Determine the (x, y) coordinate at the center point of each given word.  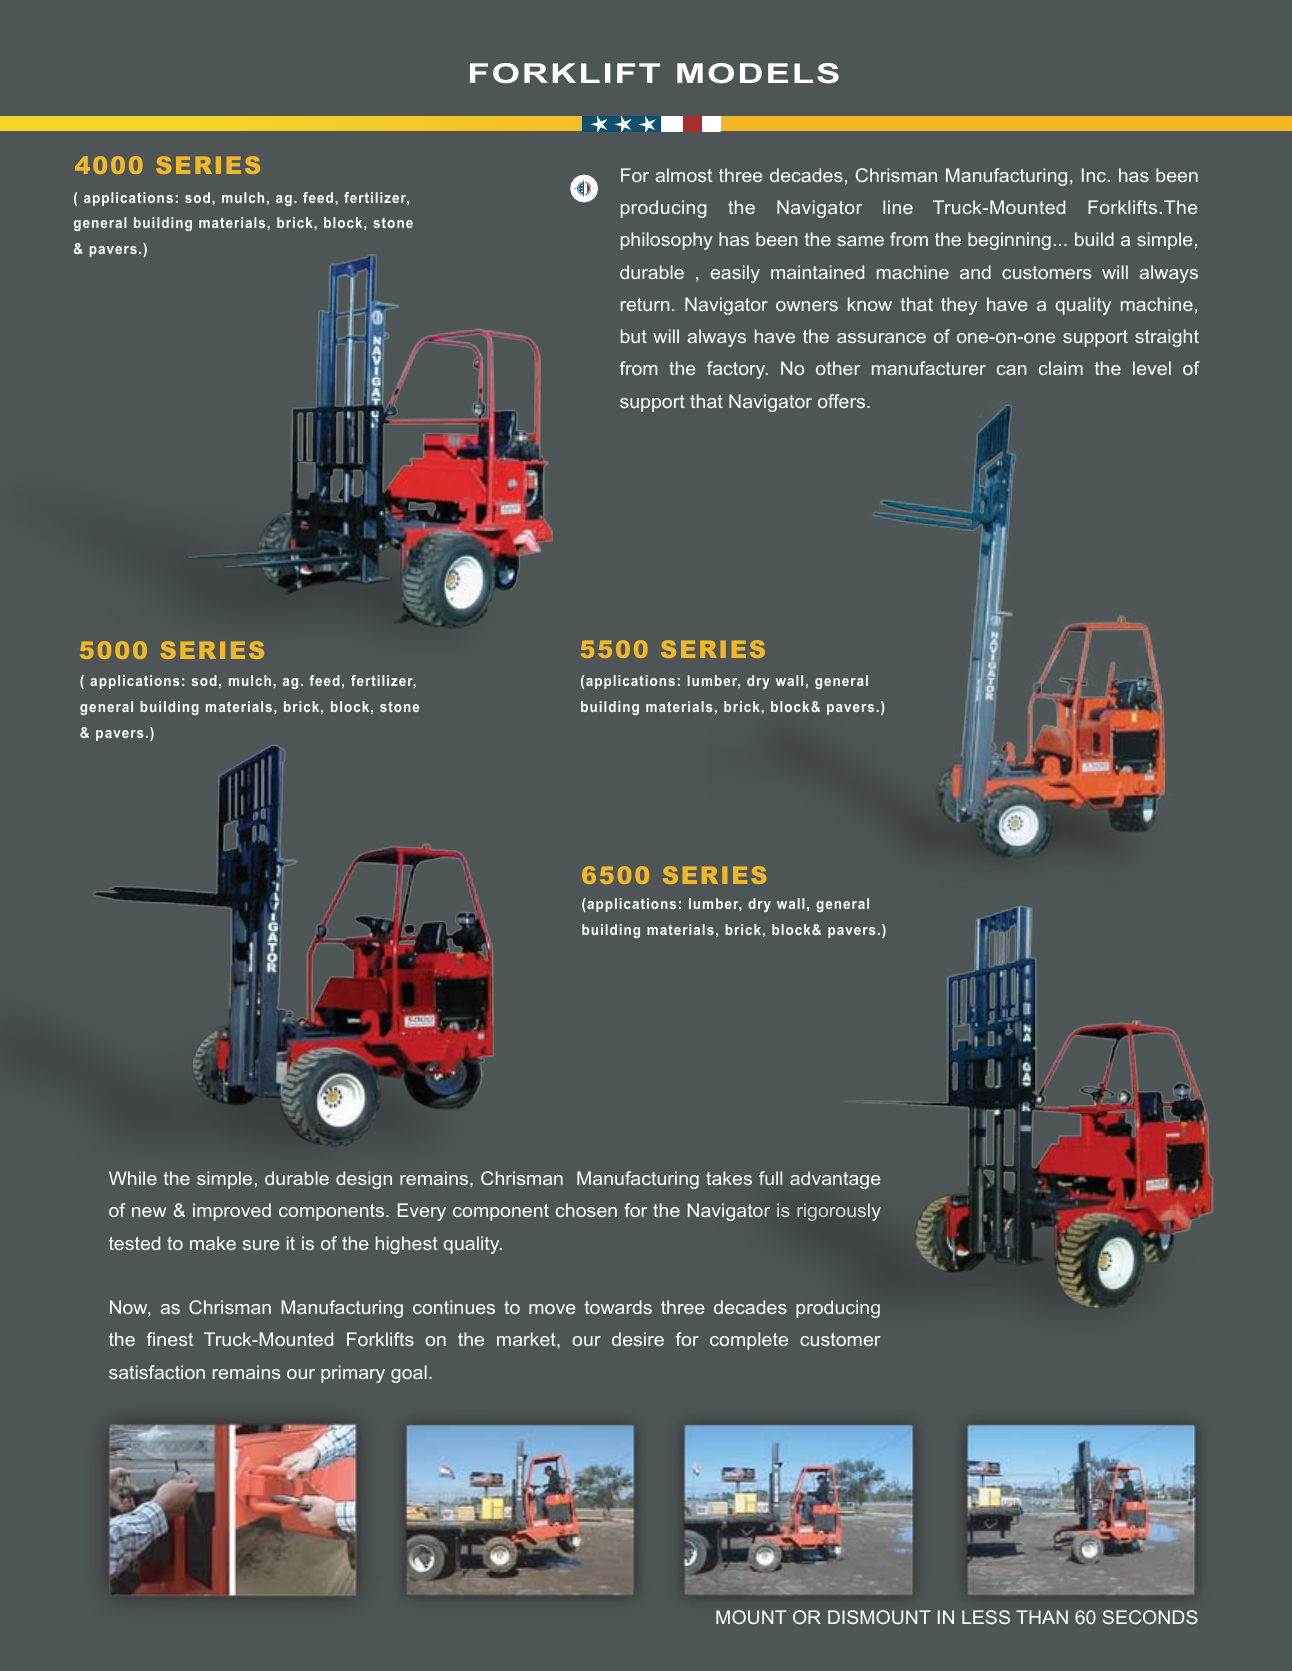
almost (684, 175)
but (634, 336)
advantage (835, 1180)
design (364, 1180)
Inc (1094, 175)
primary (353, 1374)
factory (737, 370)
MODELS (758, 73)
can (1011, 370)
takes (729, 1178)
